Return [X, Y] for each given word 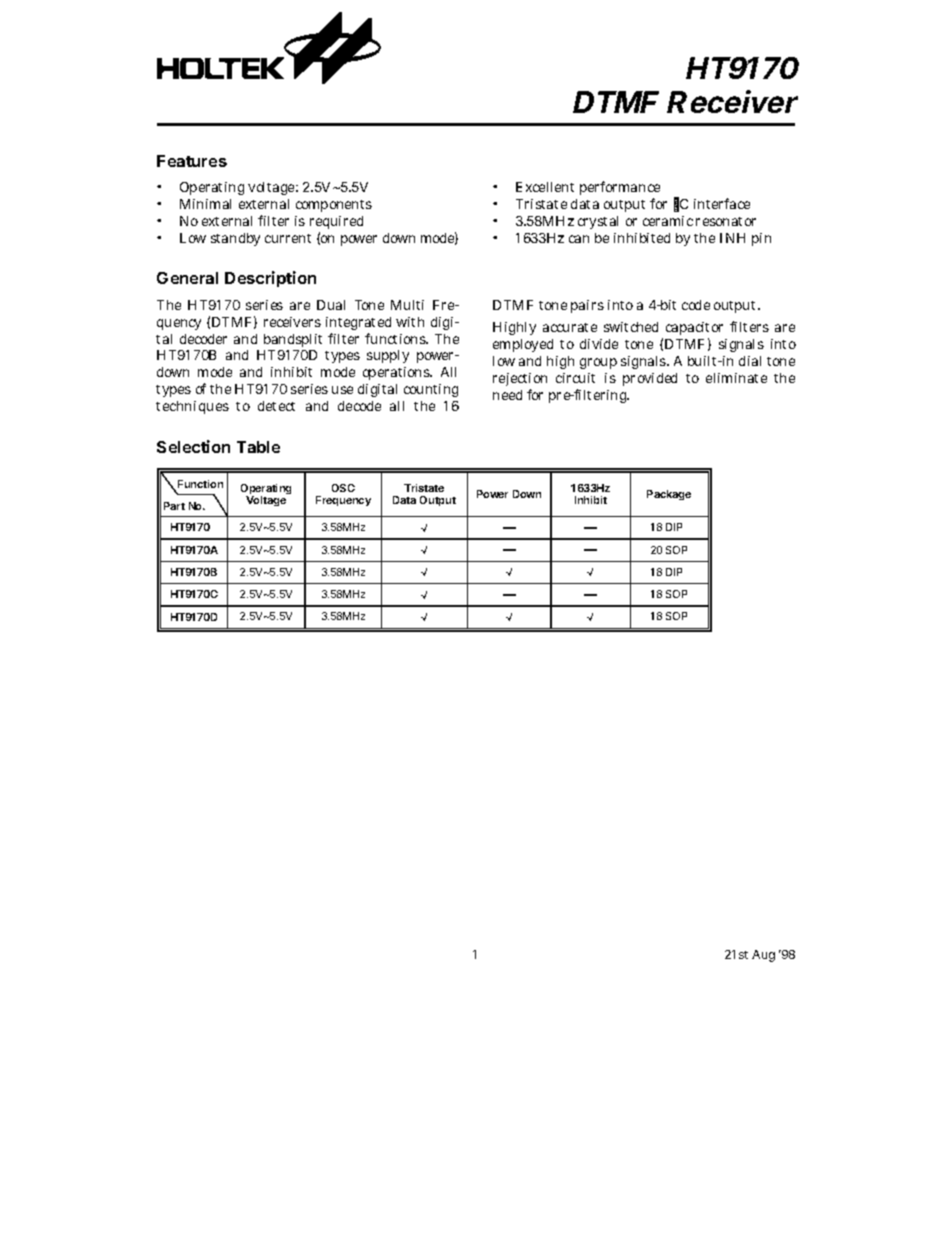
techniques [192, 407]
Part [174, 506]
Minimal [205, 204]
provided [650, 379]
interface [722, 203]
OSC [343, 488]
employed [523, 345]
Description [270, 279]
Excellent [545, 187]
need [507, 395]
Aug [763, 956]
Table [258, 447]
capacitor [694, 330]
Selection [193, 446]
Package [669, 495]
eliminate [736, 378]
